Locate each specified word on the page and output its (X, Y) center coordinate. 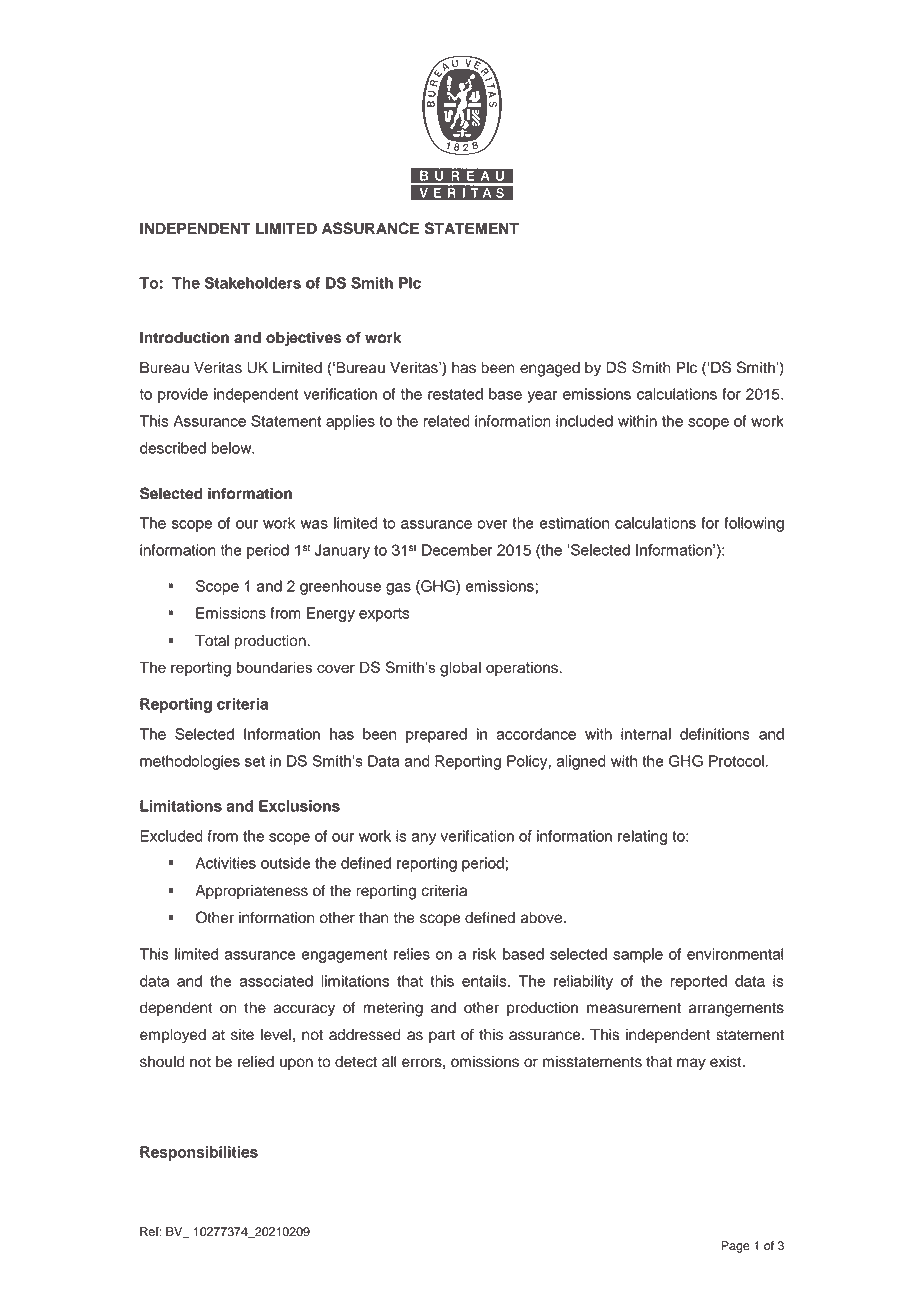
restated (455, 394)
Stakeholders (253, 283)
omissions (485, 1062)
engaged (550, 369)
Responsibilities (199, 1153)
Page (735, 1247)
